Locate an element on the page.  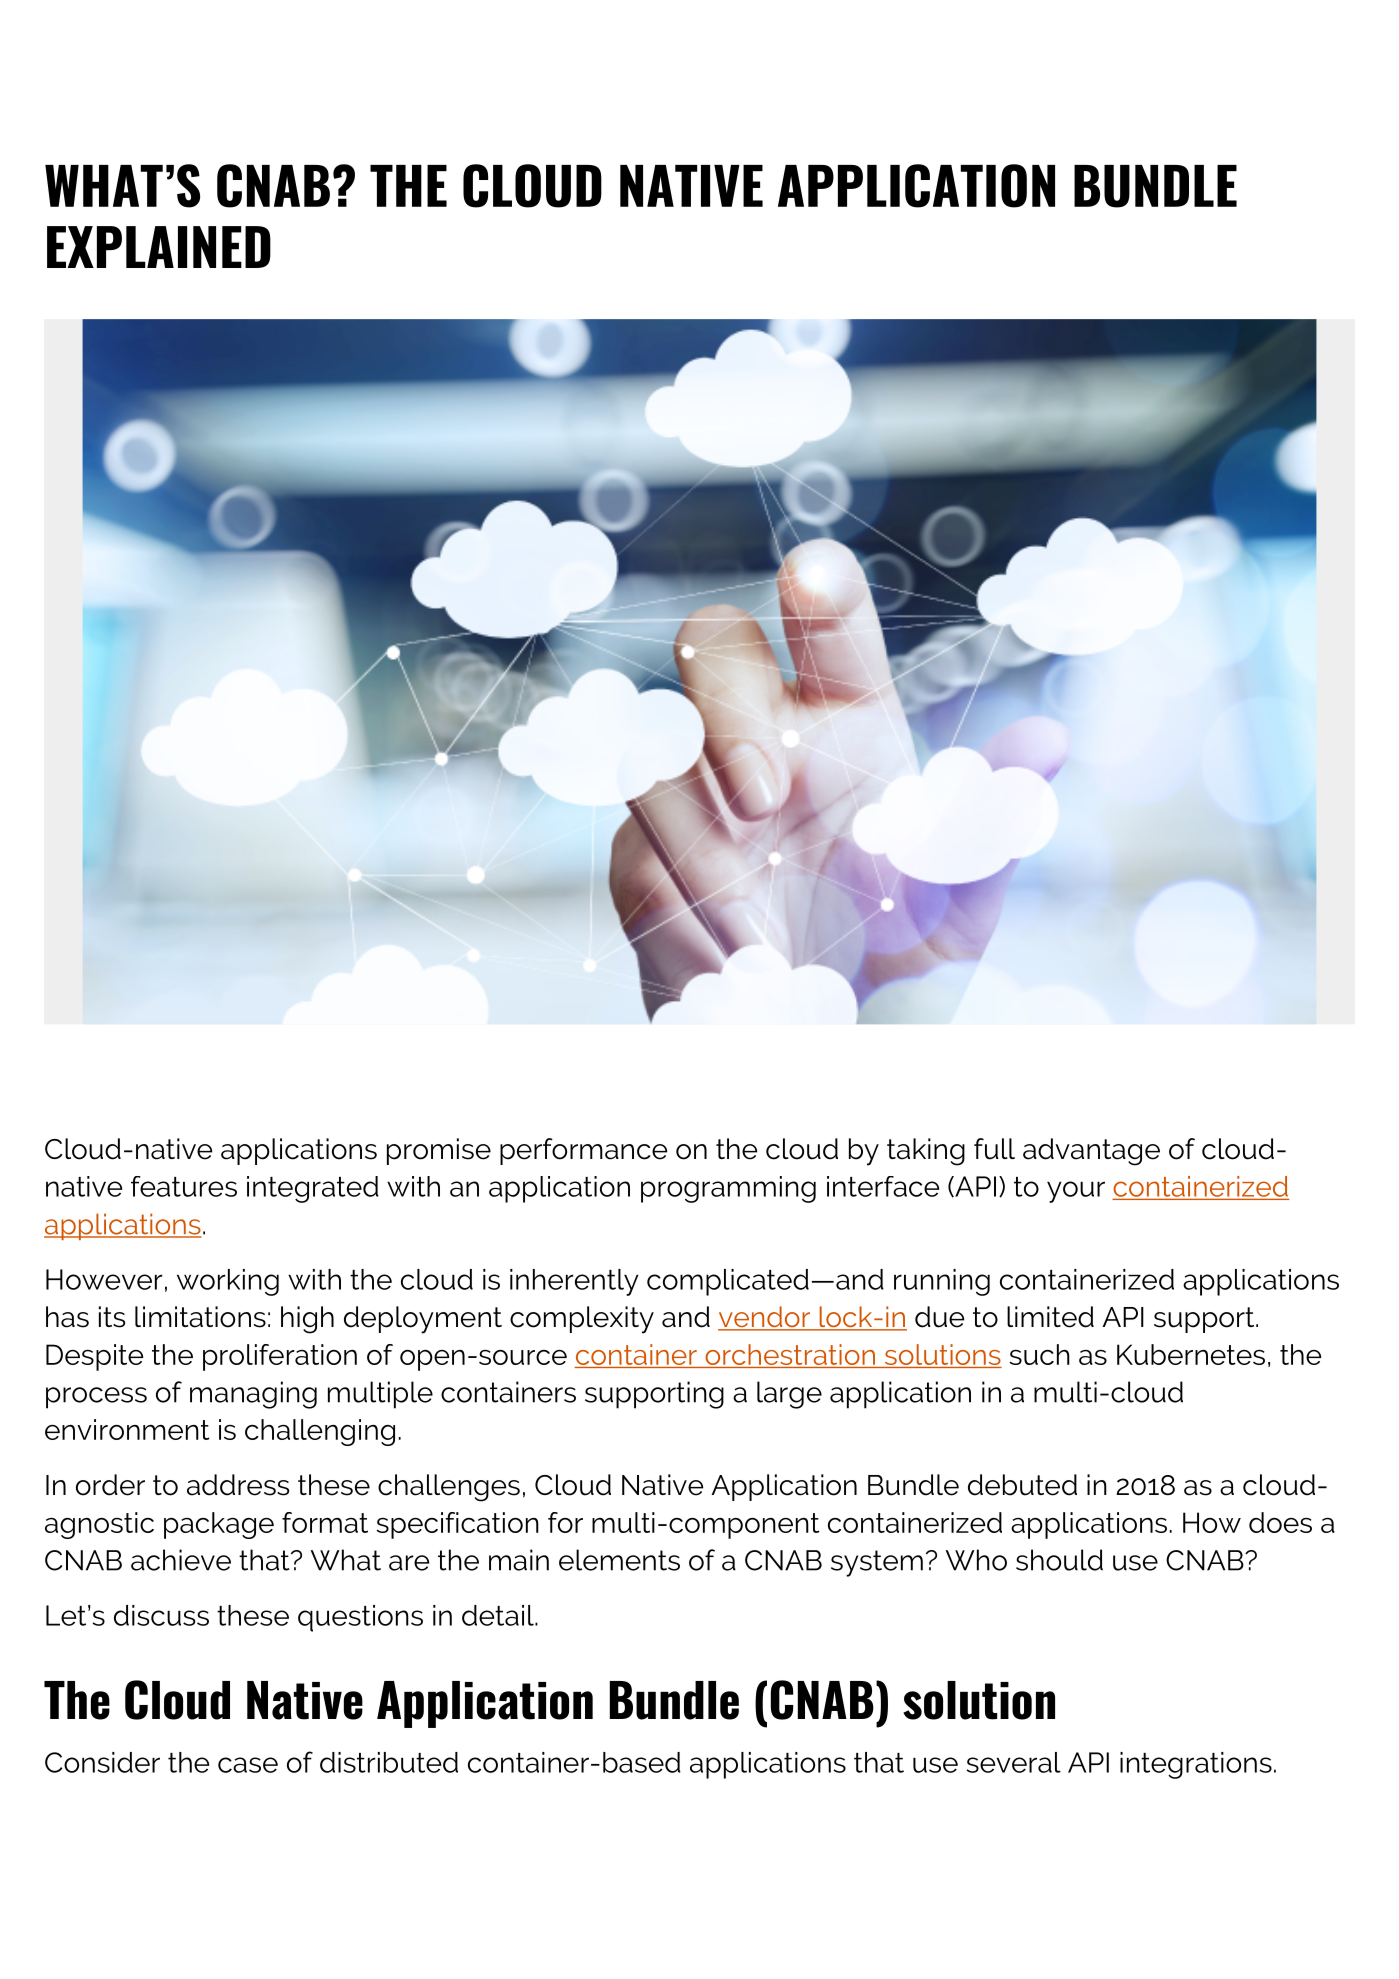
EXPLAINED is located at coordinates (159, 247).
